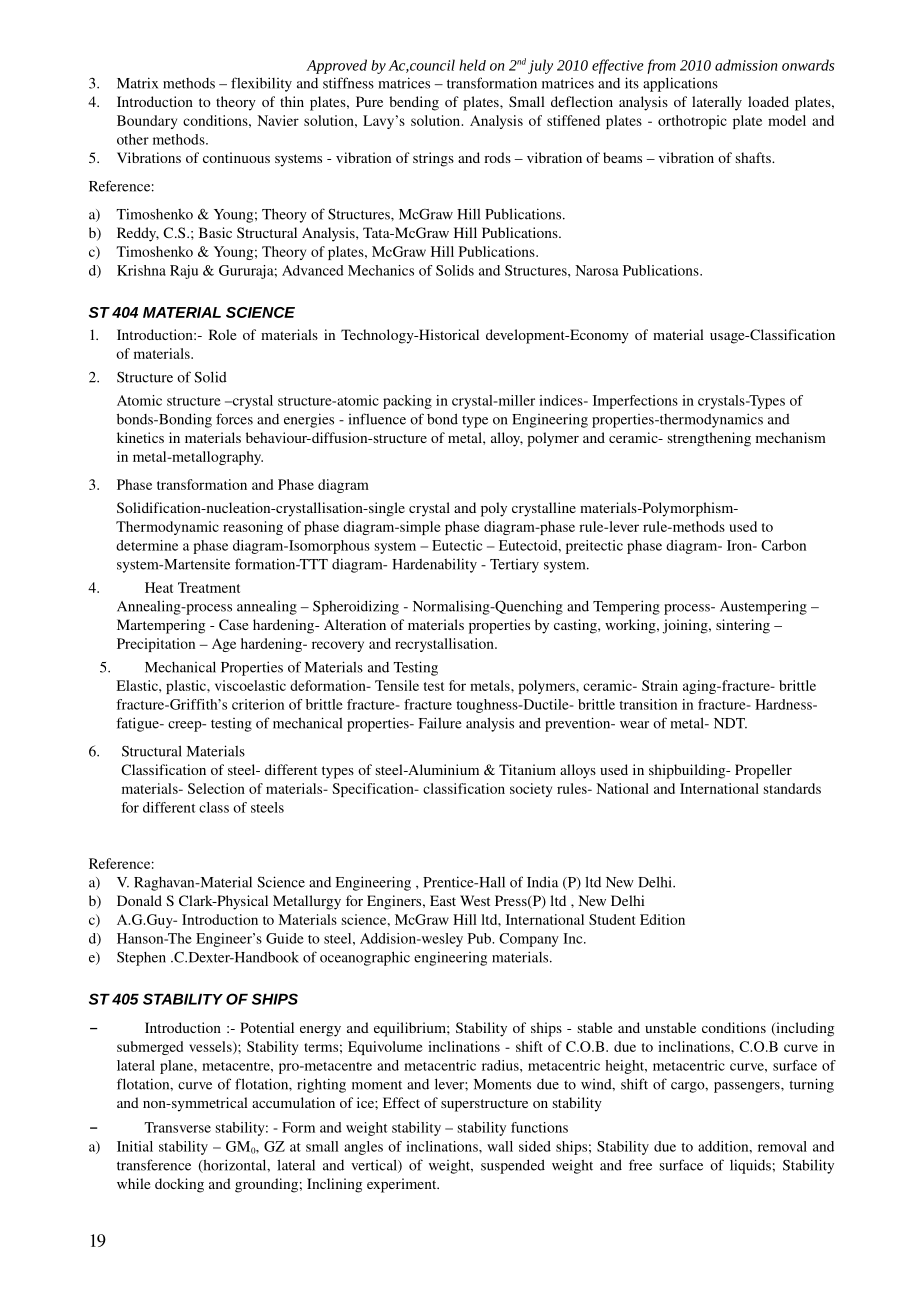 The image size is (924, 1308). I want to click on flexibility, so click(261, 84).
